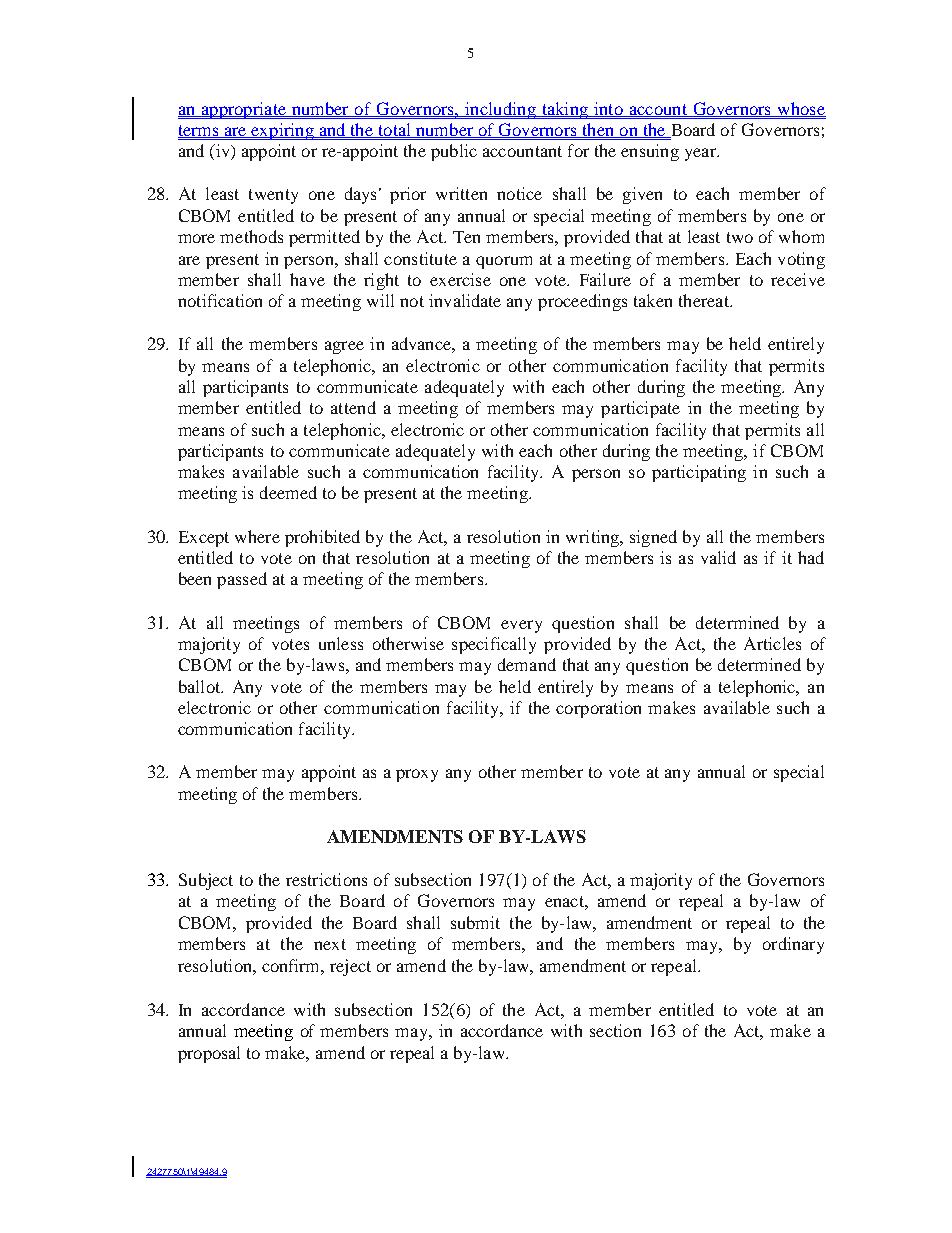 The image size is (952, 1233). I want to click on submit, so click(475, 922).
